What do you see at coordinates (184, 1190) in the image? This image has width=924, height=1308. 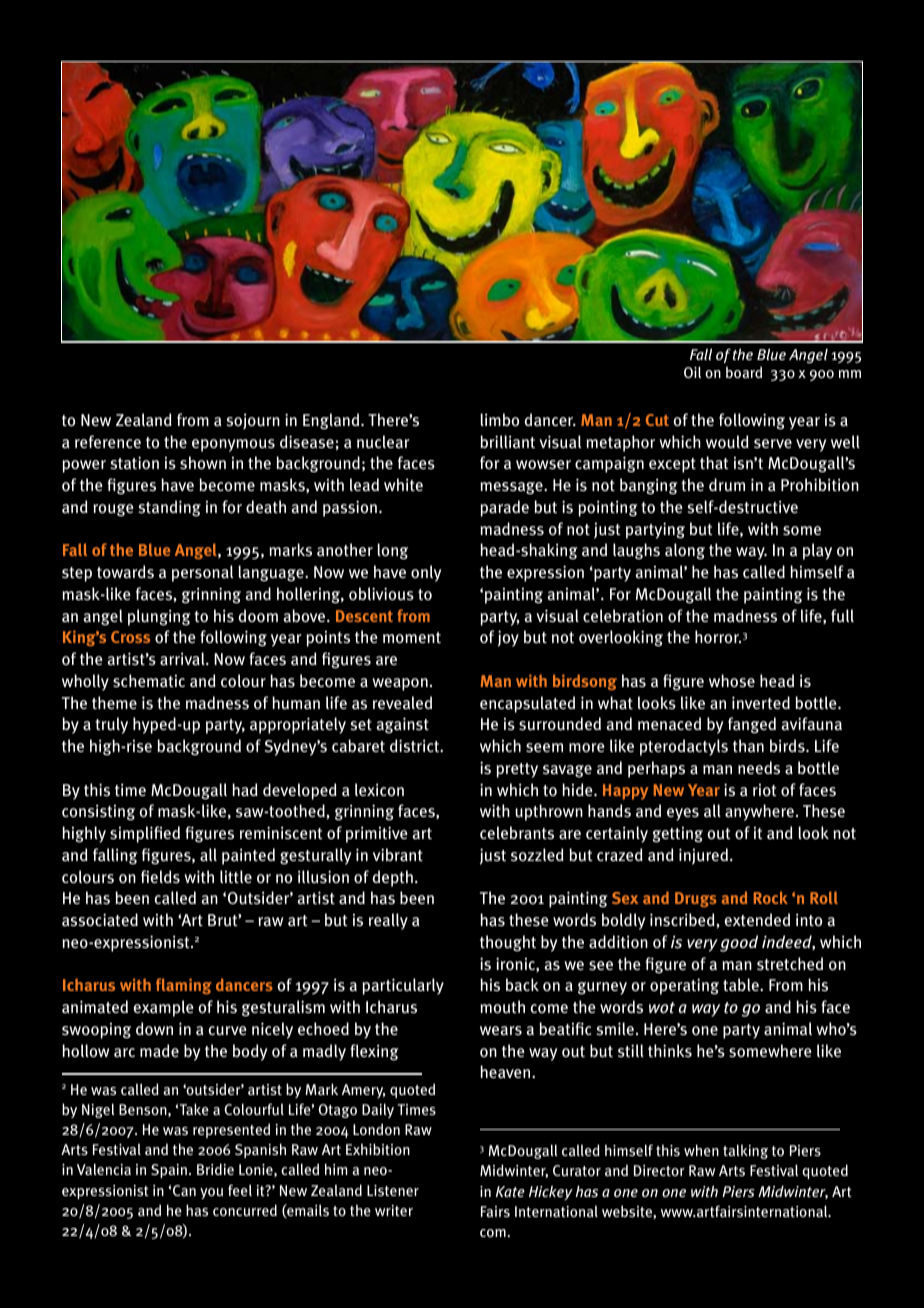 I see `Can` at bounding box center [184, 1190].
